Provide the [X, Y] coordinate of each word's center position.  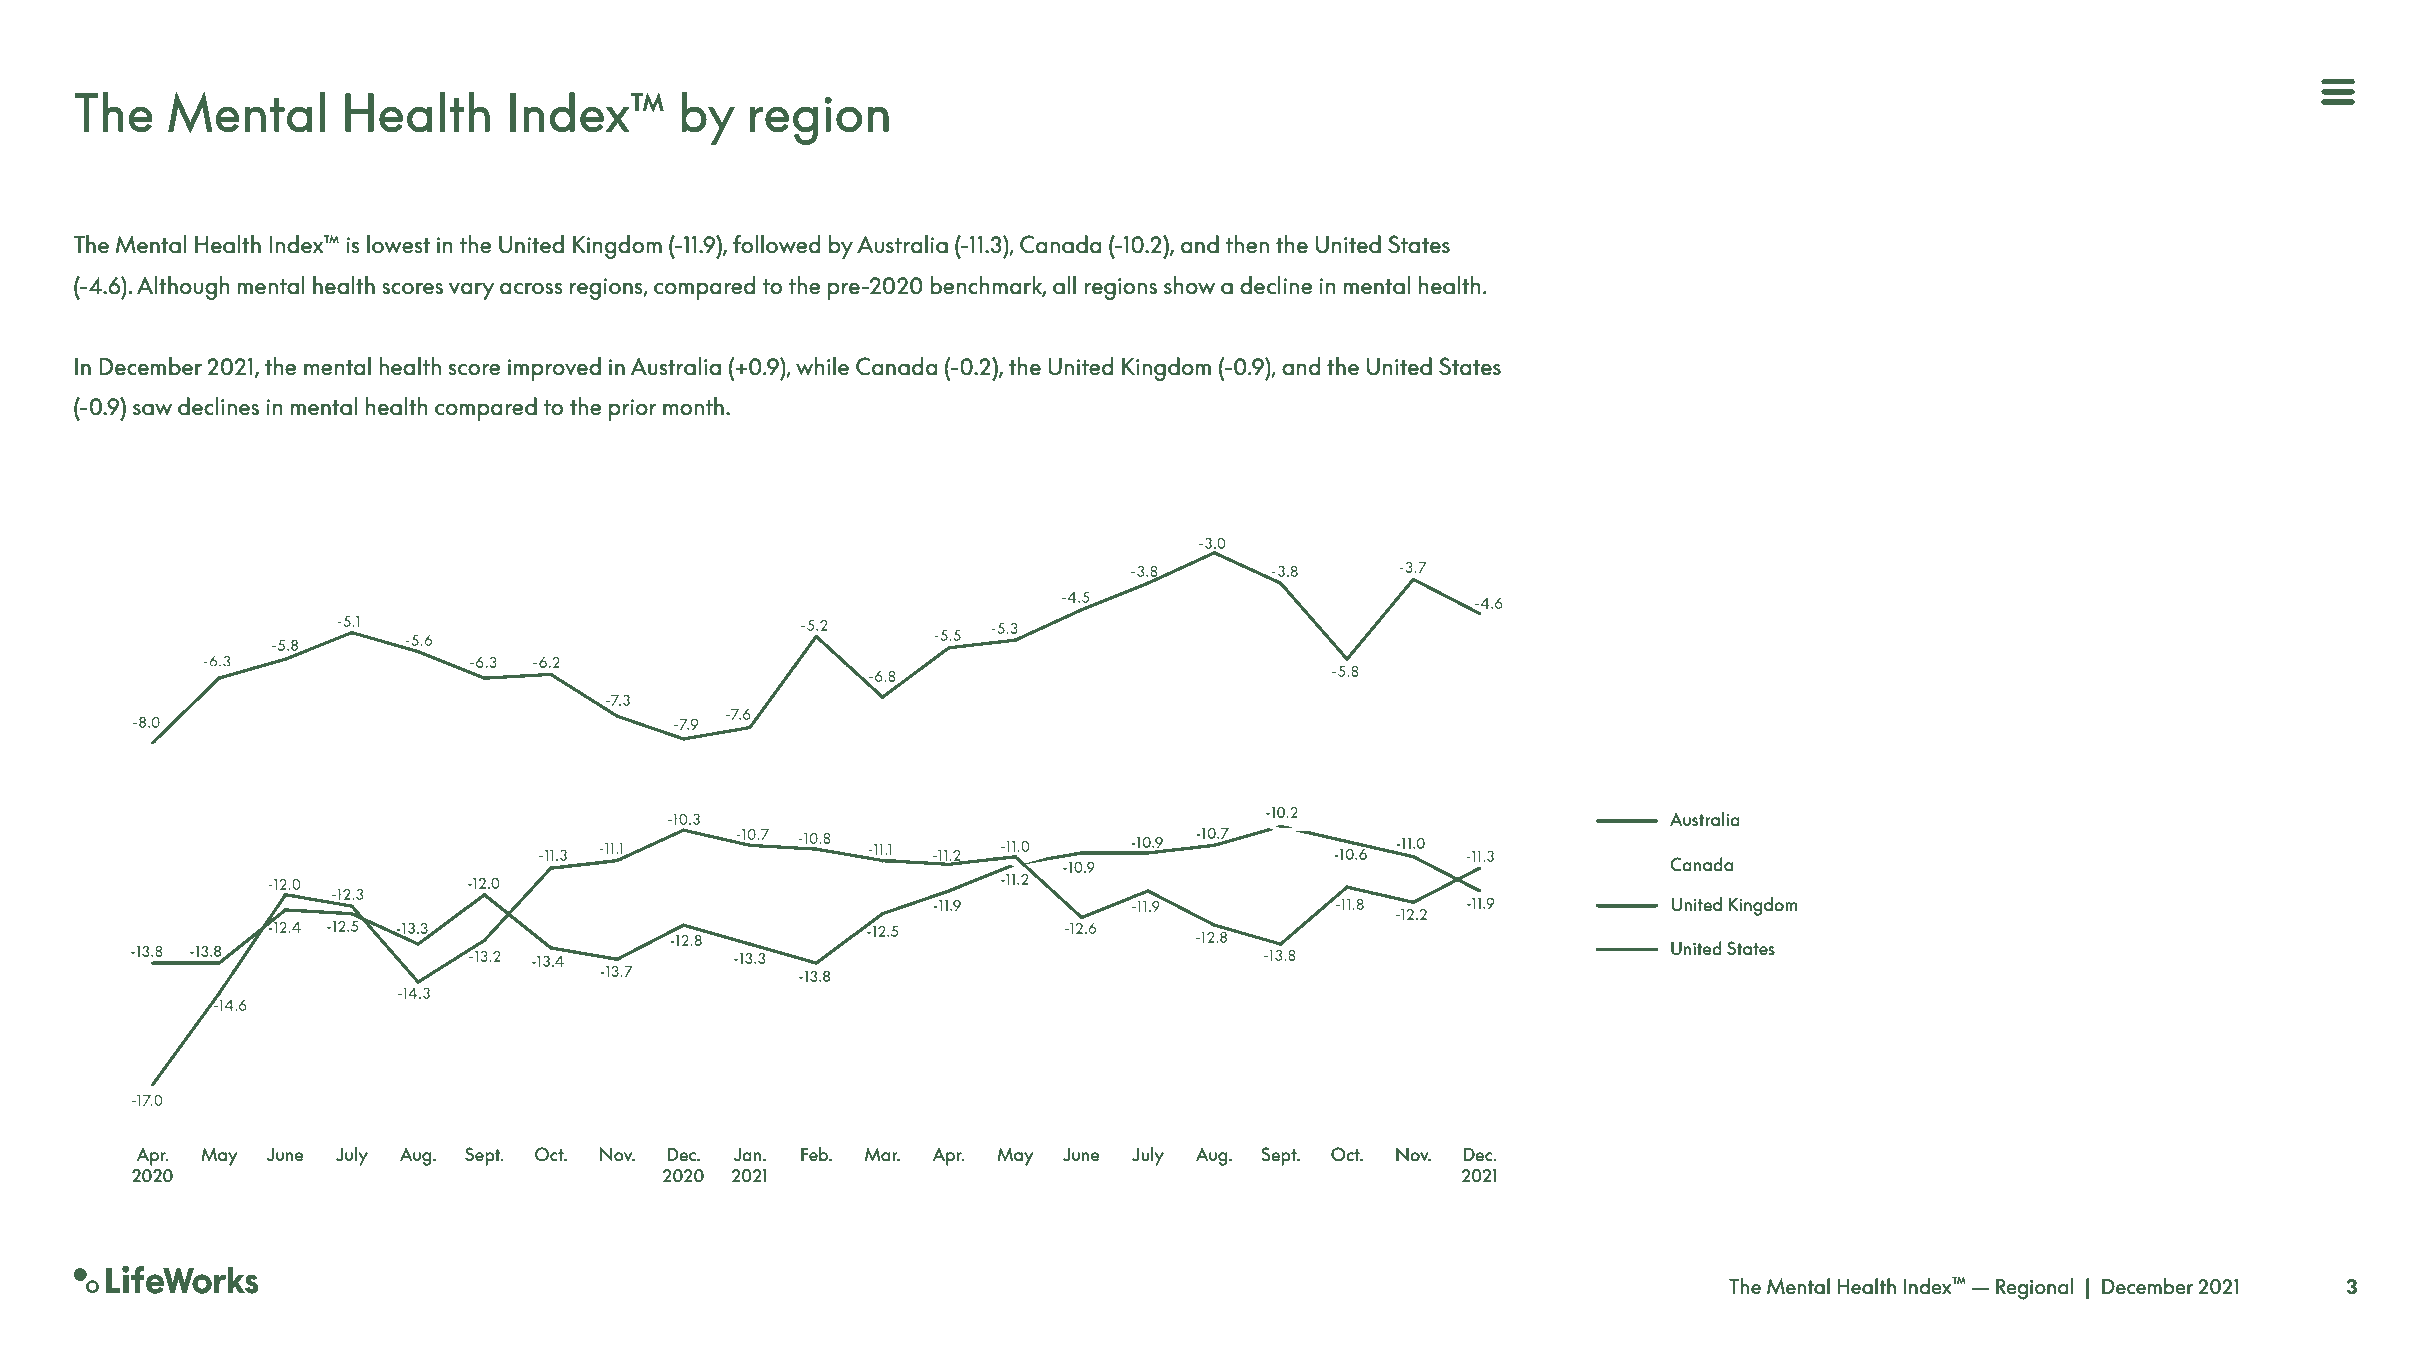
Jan [749, 1154]
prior [632, 410]
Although [183, 288]
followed [776, 244]
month [693, 406]
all [1064, 285]
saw [152, 410]
